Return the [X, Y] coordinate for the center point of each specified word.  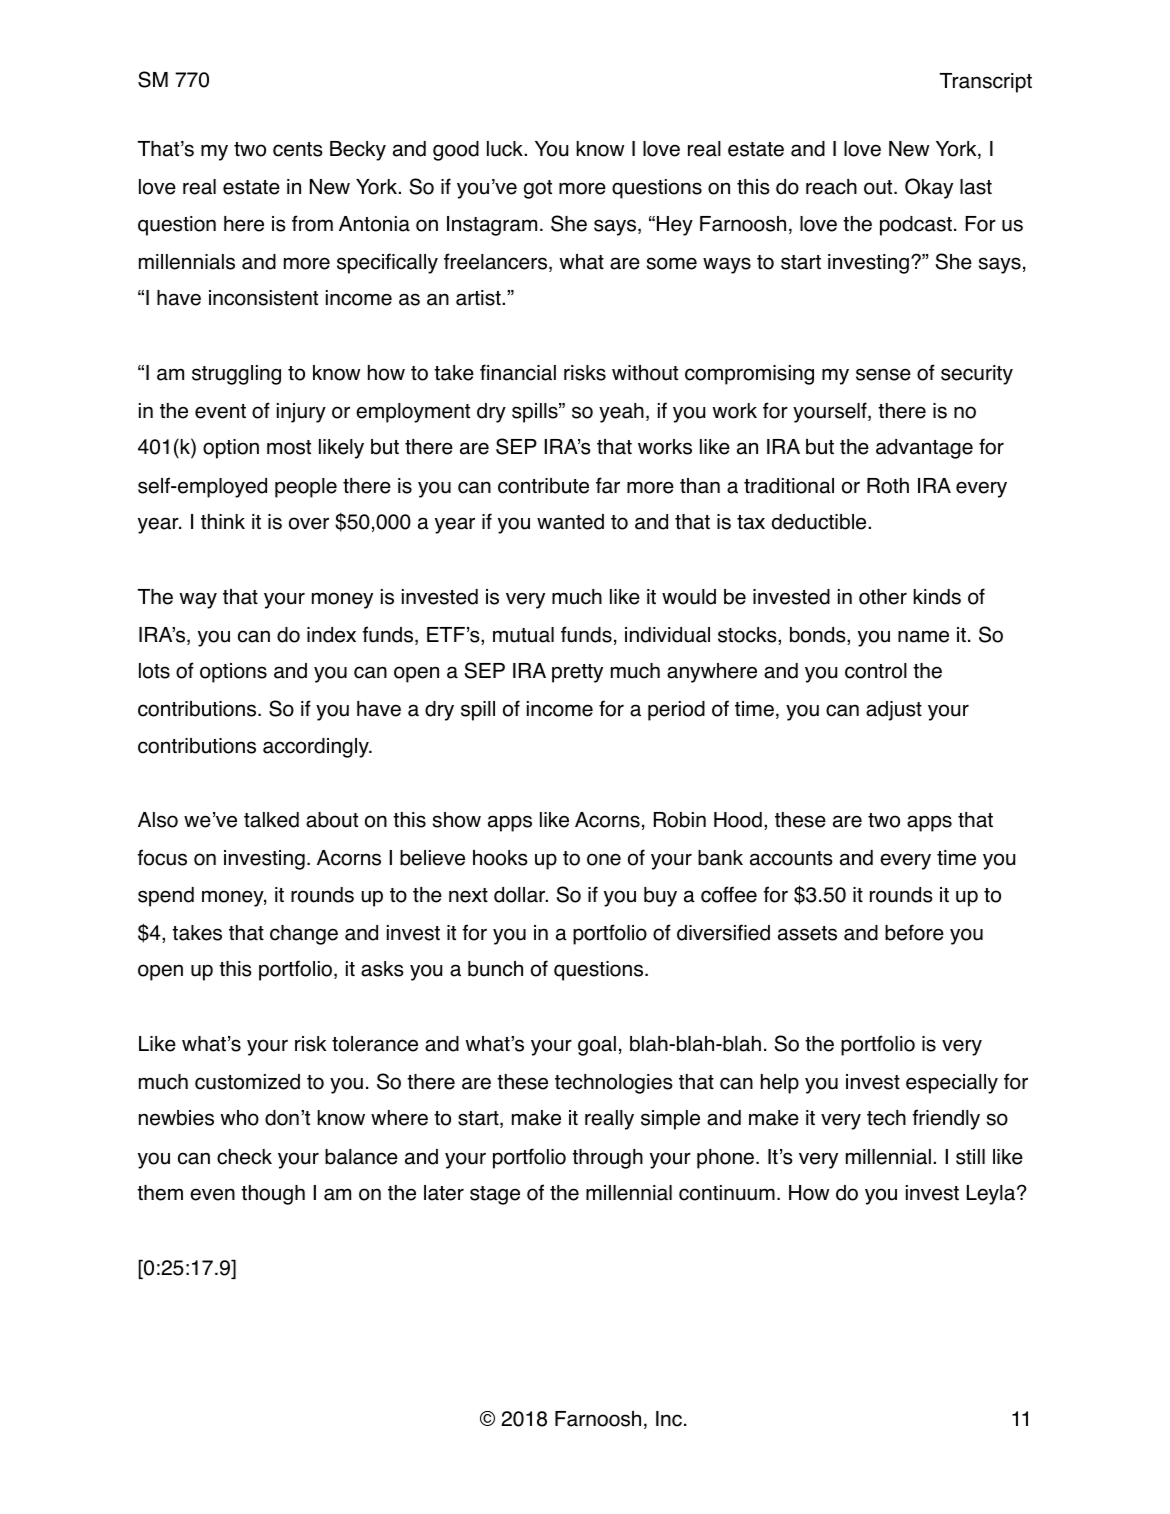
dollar [520, 895]
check [244, 1157]
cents [298, 149]
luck [506, 149]
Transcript [986, 83]
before [914, 932]
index [331, 635]
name [923, 636]
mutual [523, 635]
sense [883, 374]
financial [518, 372]
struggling [236, 375]
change [304, 935]
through [607, 1159]
